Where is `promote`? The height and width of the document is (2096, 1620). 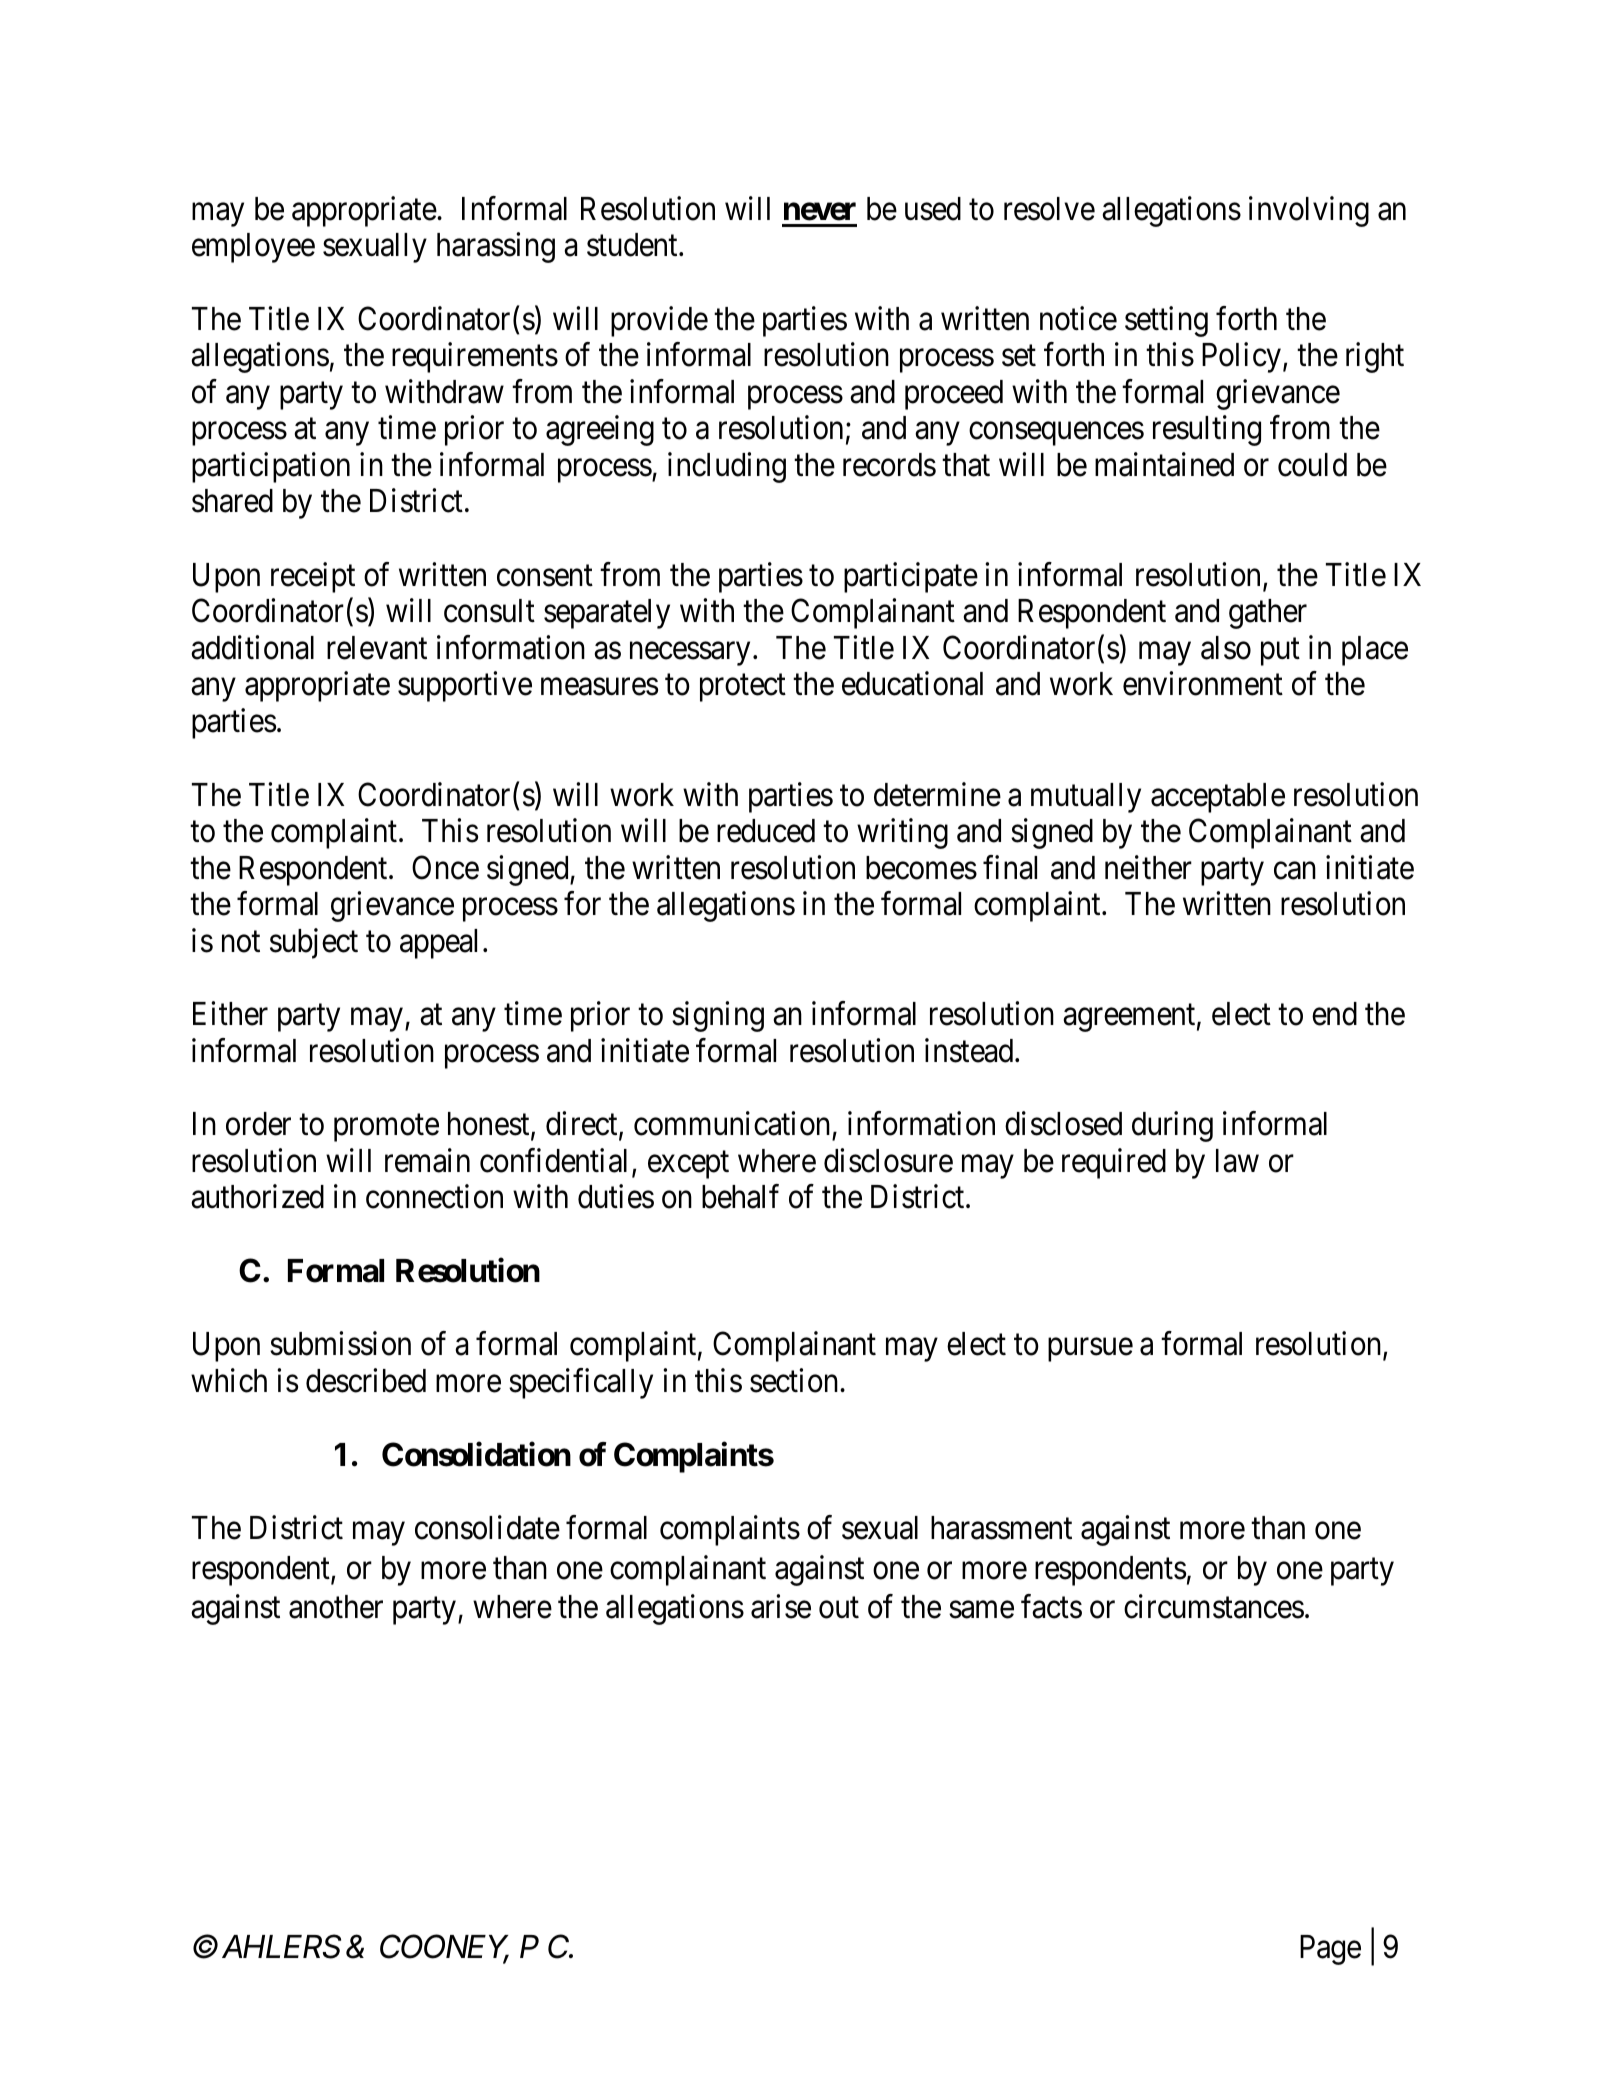
promote is located at coordinates (386, 1128).
